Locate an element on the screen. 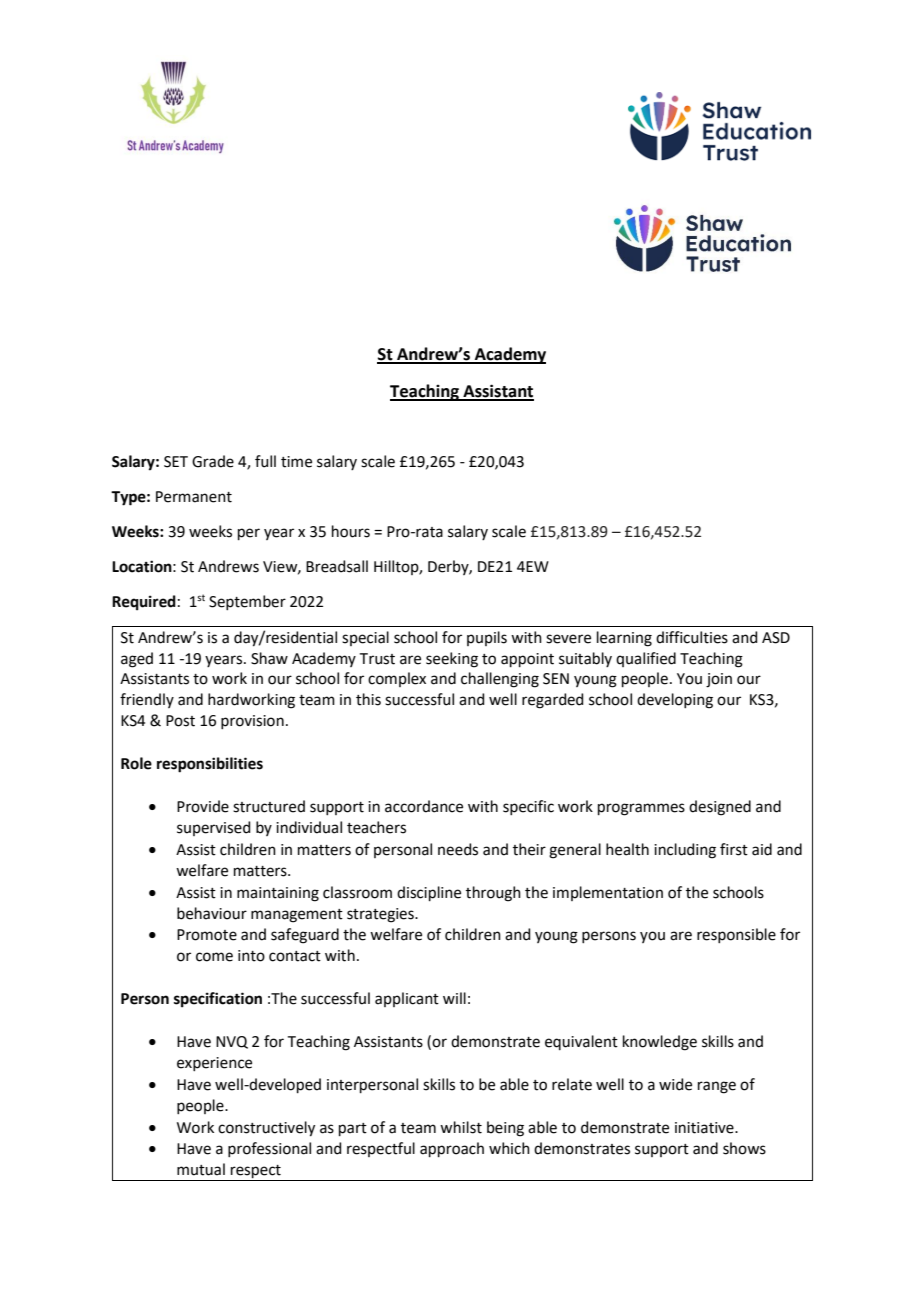 The image size is (924, 1308). difficulties is located at coordinates (692, 637).
